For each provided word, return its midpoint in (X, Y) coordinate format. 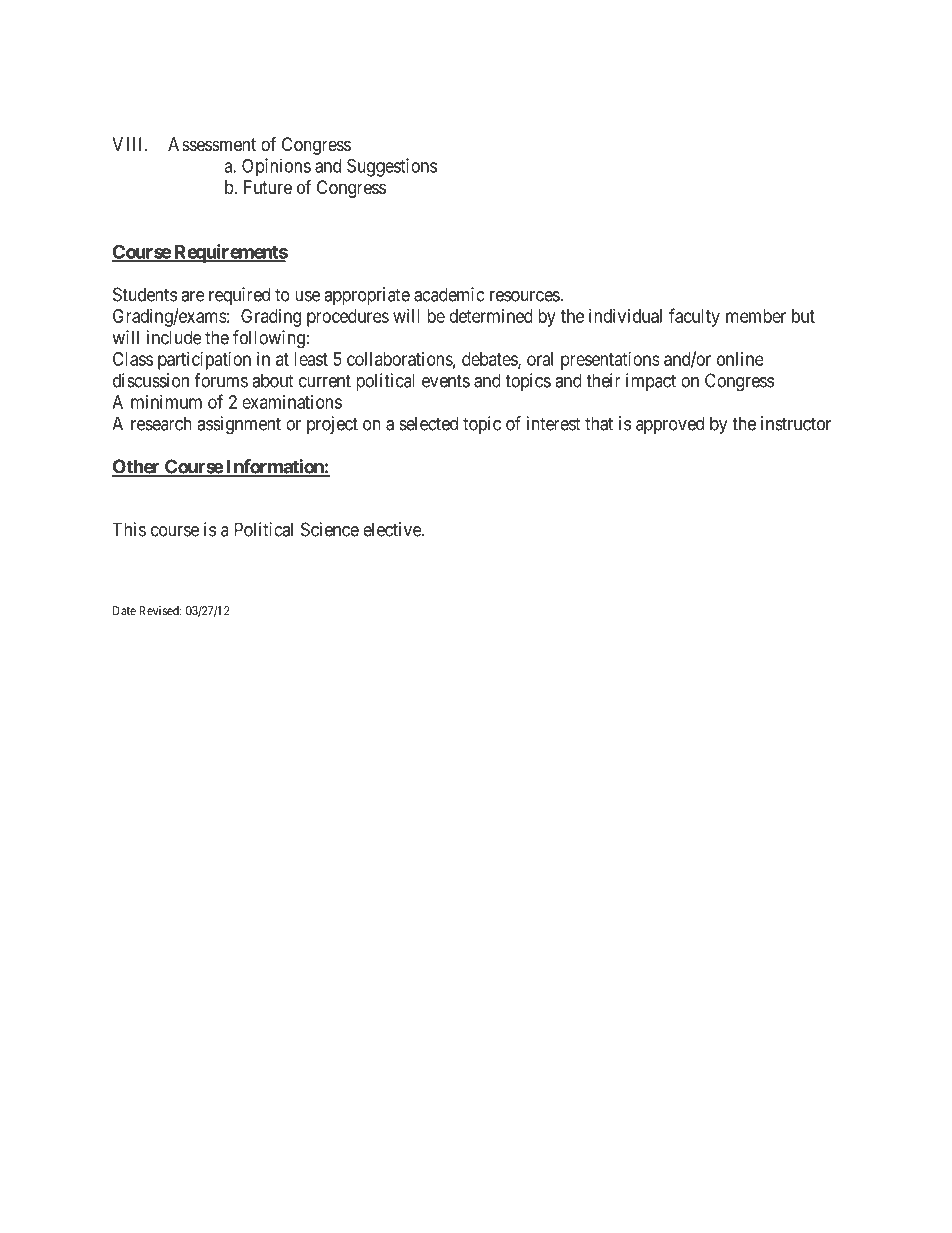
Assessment (212, 144)
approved (670, 425)
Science (330, 529)
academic (449, 294)
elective (393, 529)
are (193, 296)
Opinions (276, 167)
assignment (239, 425)
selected (428, 423)
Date (124, 611)
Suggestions (392, 167)
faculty (694, 317)
